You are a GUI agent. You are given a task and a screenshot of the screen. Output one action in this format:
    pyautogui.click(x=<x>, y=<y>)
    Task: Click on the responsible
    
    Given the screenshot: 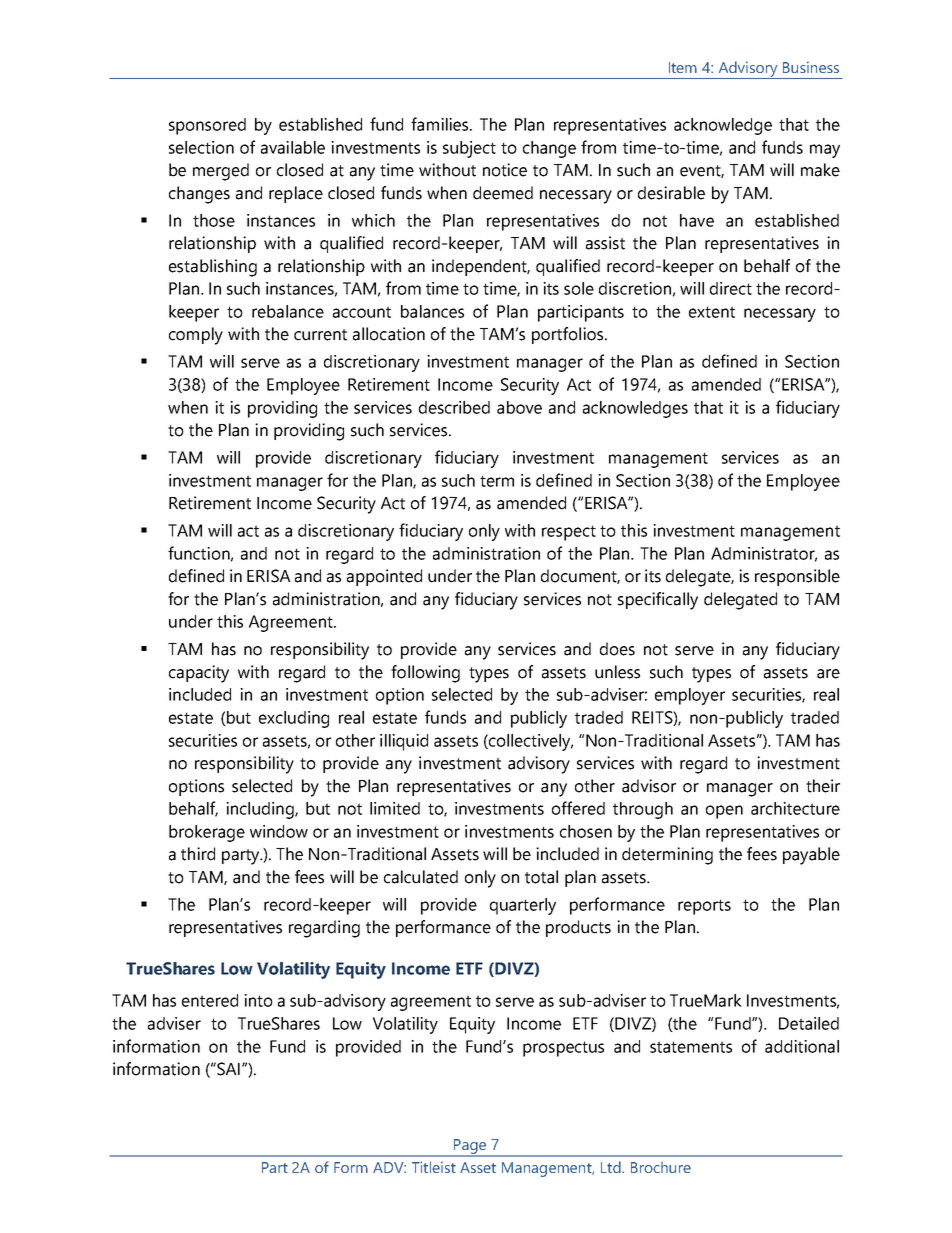 What is the action you would take?
    pyautogui.click(x=797, y=577)
